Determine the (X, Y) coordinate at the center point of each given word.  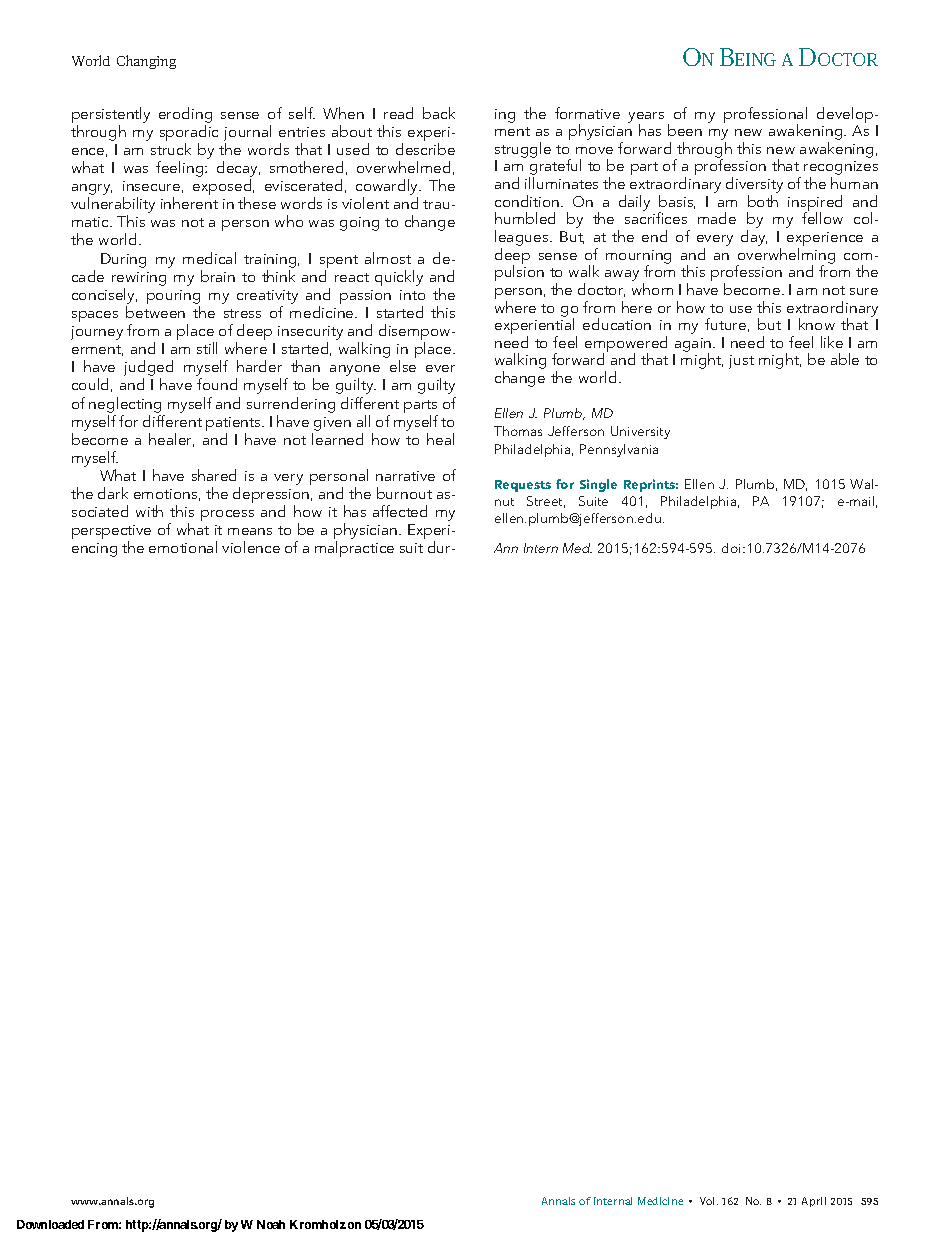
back (439, 113)
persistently (111, 115)
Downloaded (50, 1224)
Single (598, 485)
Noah (271, 1224)
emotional (183, 547)
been (685, 130)
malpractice (354, 549)
